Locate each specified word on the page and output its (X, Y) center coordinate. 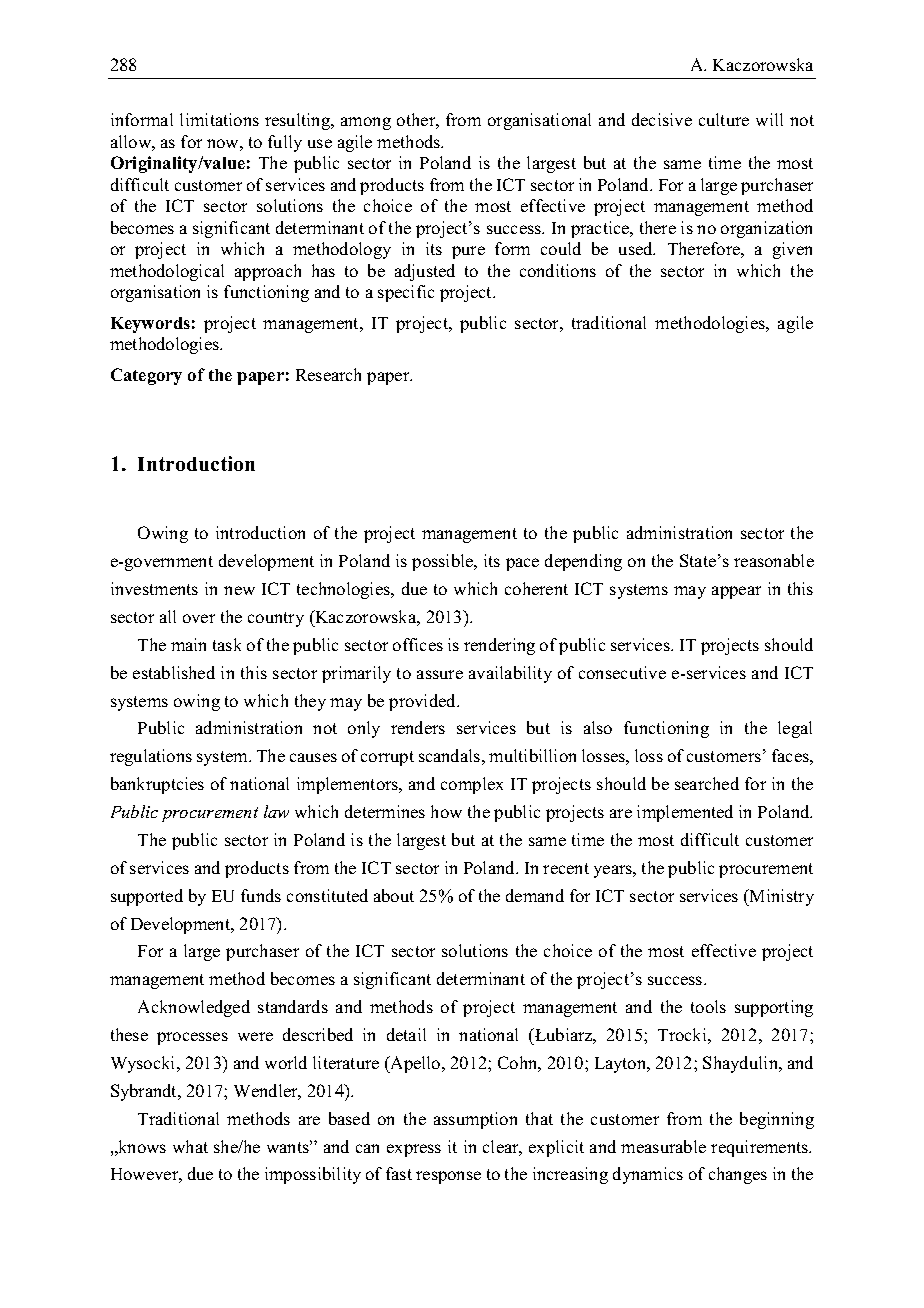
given (792, 250)
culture (724, 119)
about (394, 895)
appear (736, 592)
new (239, 590)
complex (472, 785)
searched (707, 783)
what (190, 1146)
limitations (219, 119)
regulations (151, 757)
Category (146, 376)
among (366, 123)
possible (444, 562)
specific (406, 293)
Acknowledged (194, 1008)
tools (708, 1006)
